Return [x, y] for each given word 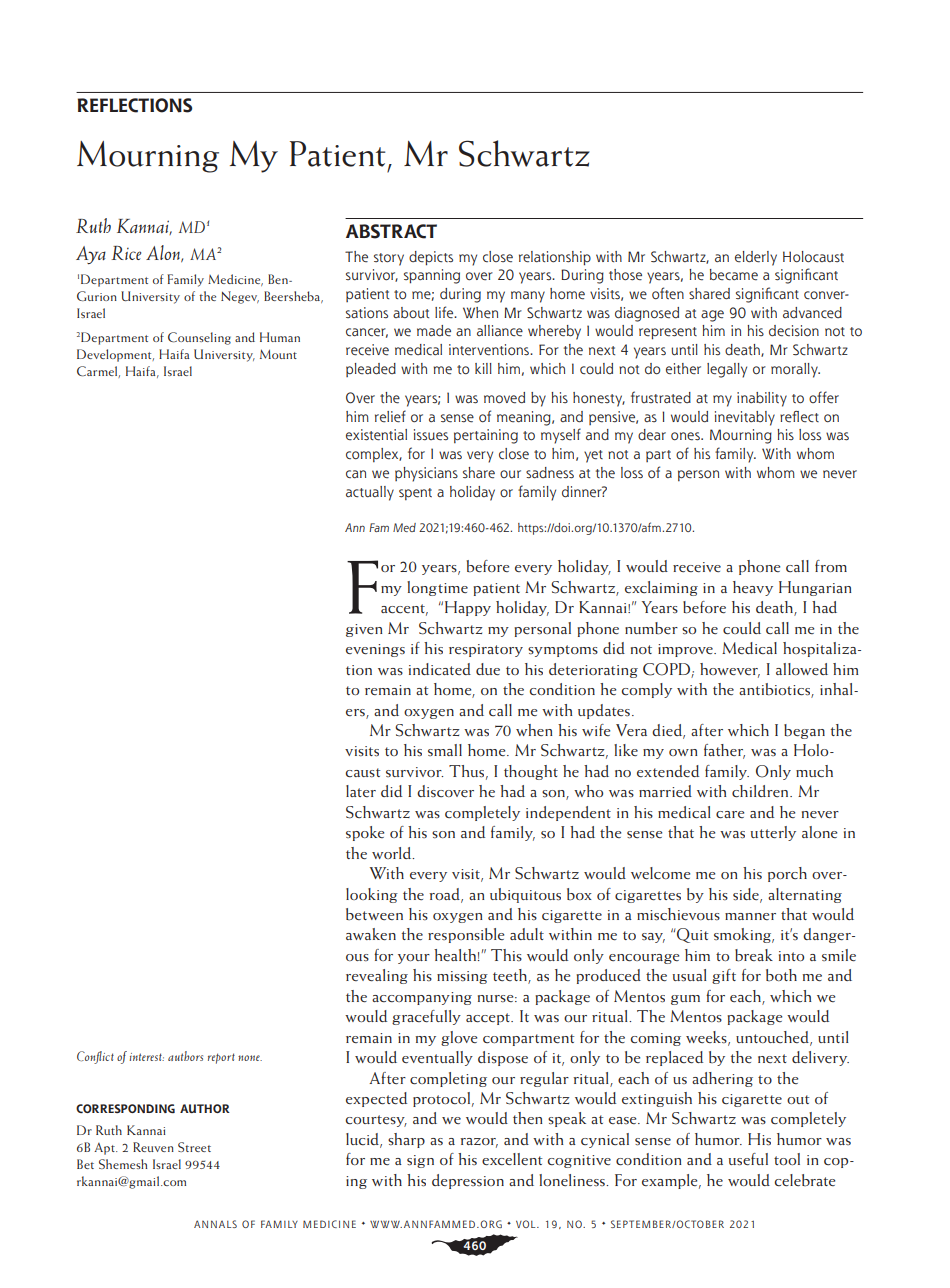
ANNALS [215, 1224]
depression [468, 1181]
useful [748, 1159]
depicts [431, 258]
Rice [126, 253]
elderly [756, 258]
